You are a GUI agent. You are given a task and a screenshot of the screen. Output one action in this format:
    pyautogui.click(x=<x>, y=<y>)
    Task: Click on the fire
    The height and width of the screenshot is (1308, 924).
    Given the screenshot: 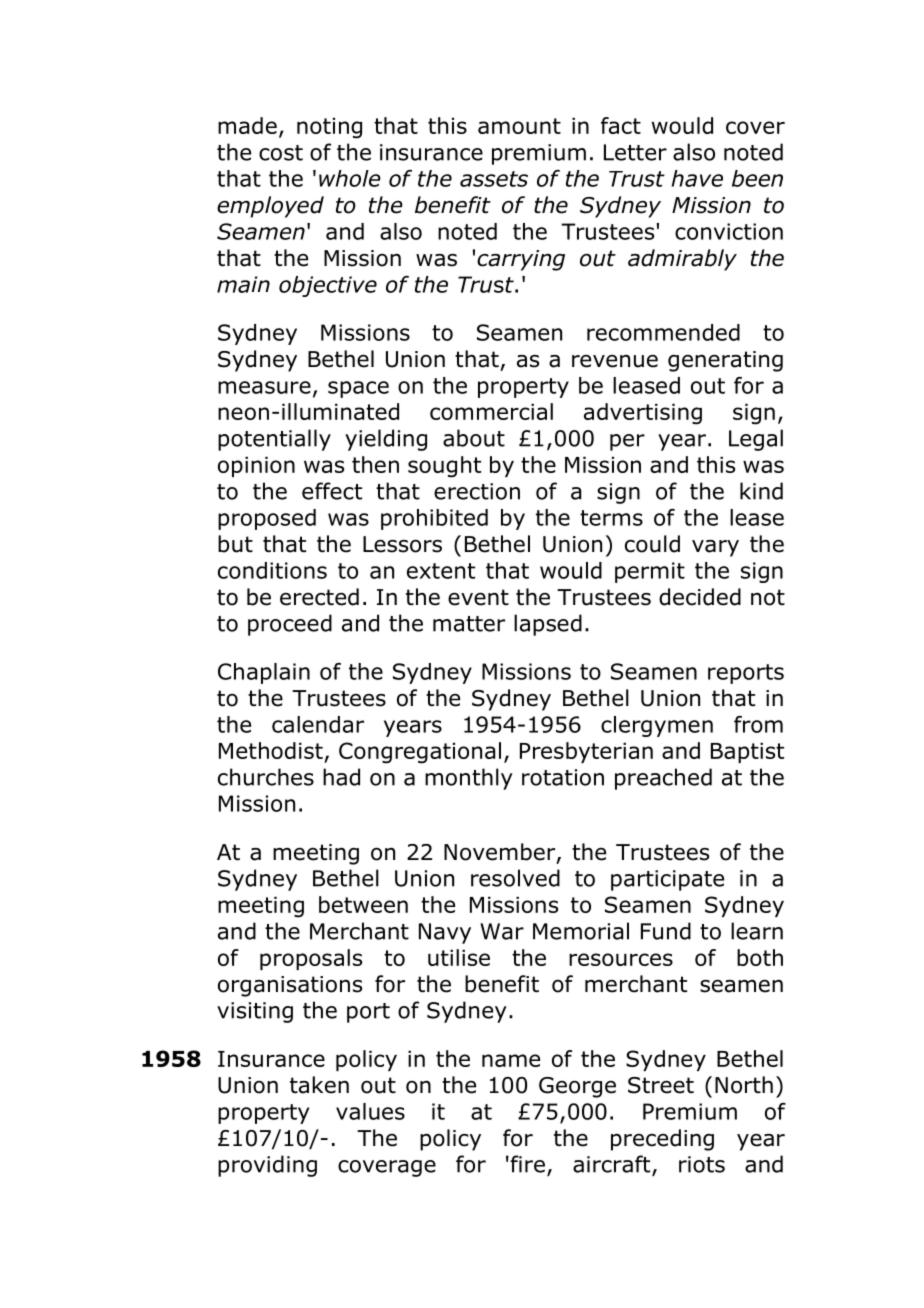 What is the action you would take?
    pyautogui.click(x=526, y=1164)
